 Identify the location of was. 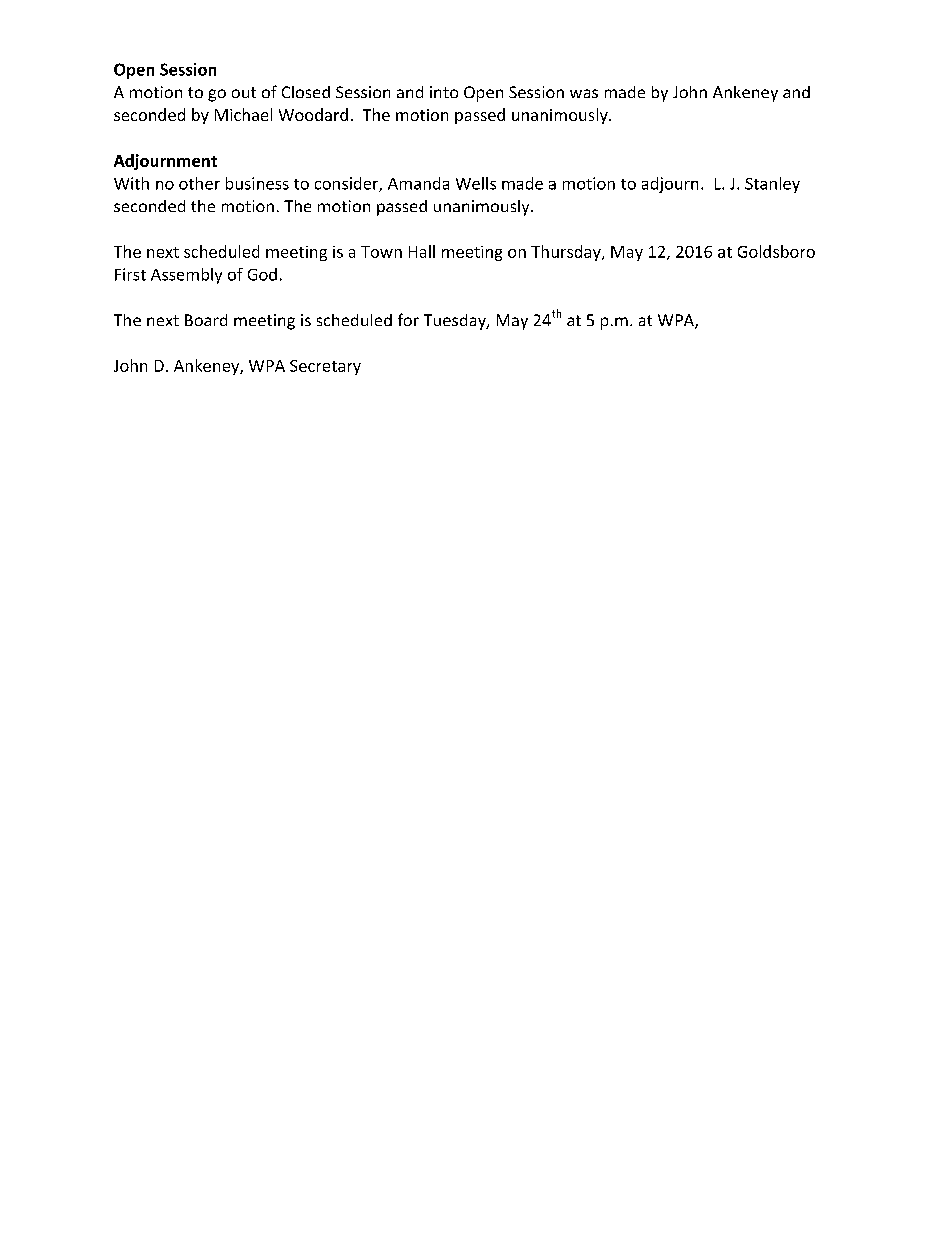
(584, 93).
